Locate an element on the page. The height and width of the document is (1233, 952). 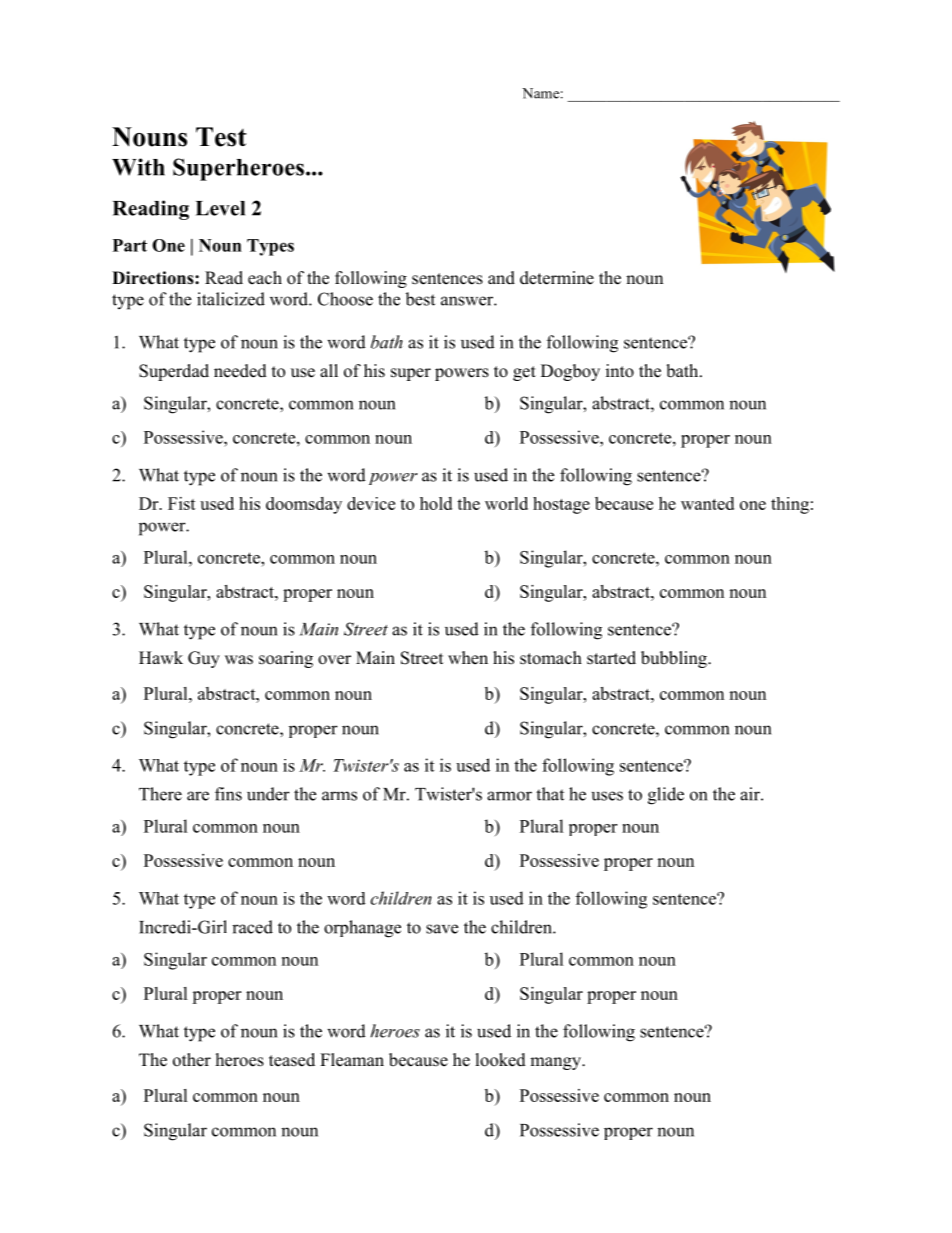
and is located at coordinates (501, 278).
